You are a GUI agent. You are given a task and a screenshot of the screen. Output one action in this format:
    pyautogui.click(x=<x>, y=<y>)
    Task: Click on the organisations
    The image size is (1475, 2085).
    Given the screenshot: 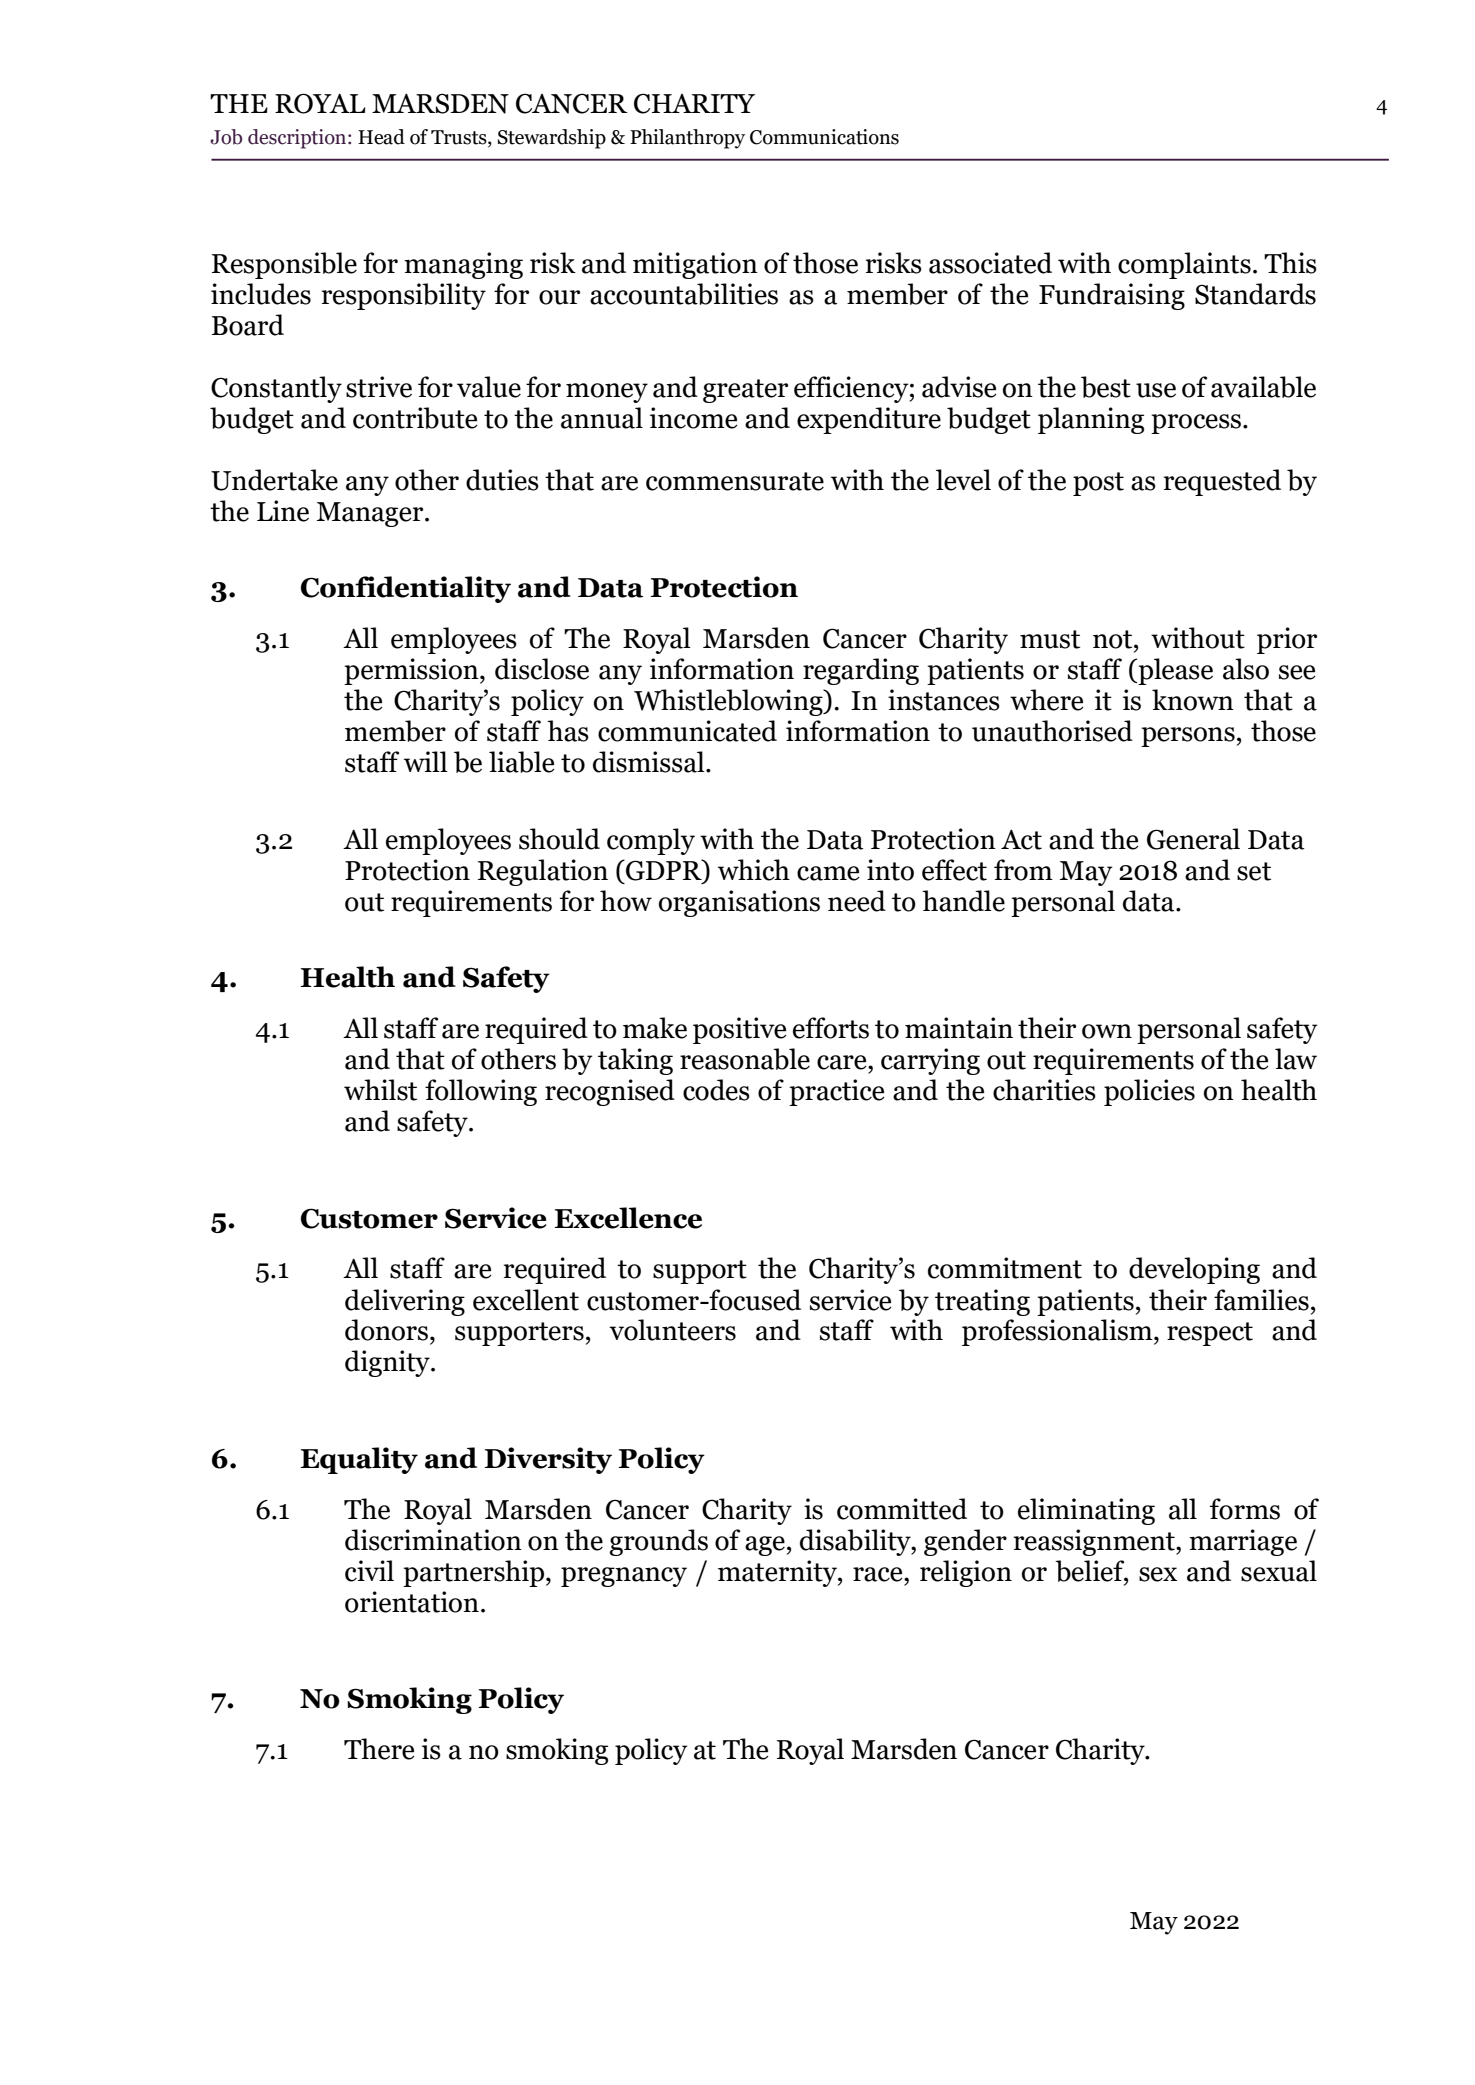 What is the action you would take?
    pyautogui.click(x=739, y=903)
